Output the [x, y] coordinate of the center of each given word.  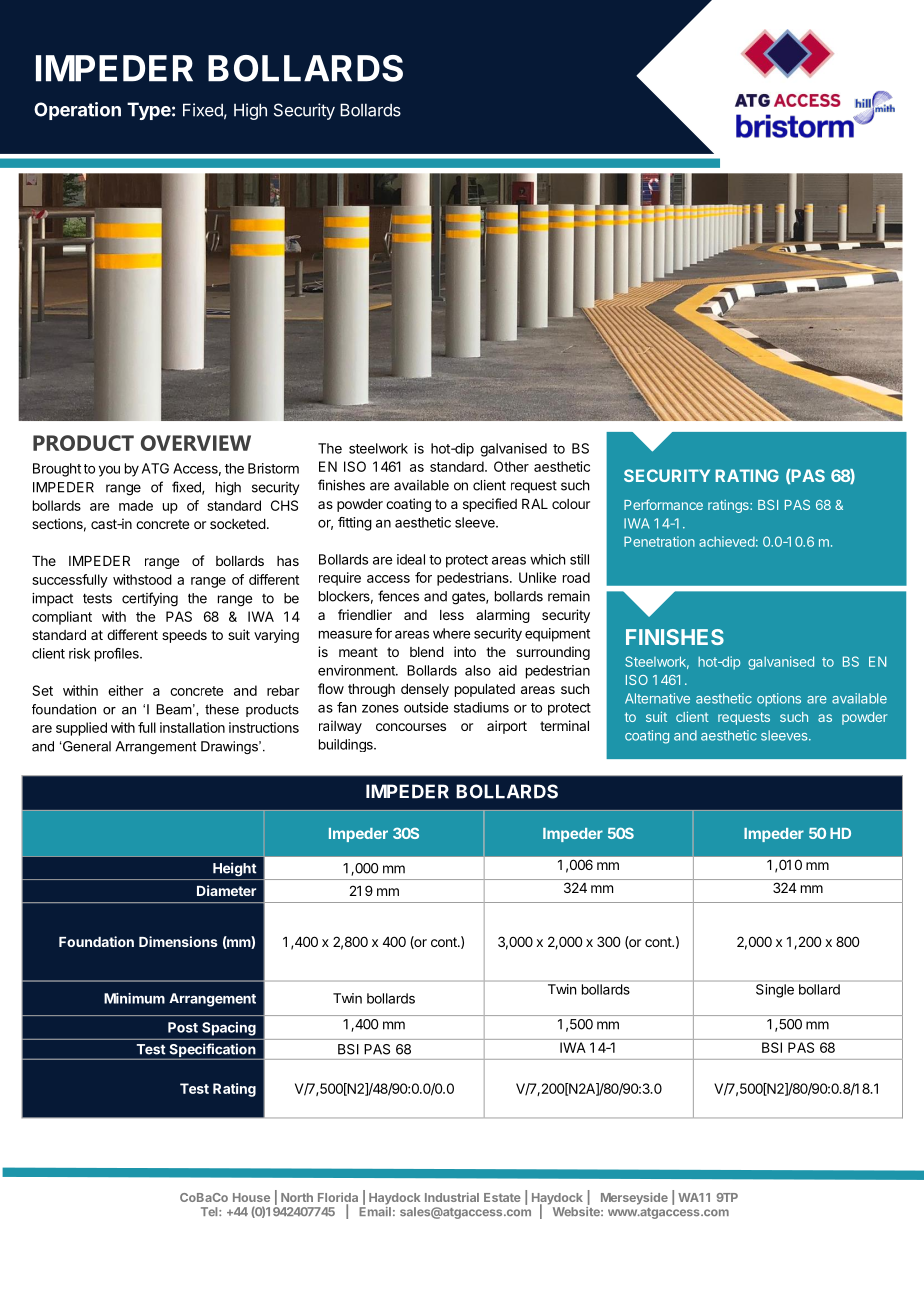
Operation [77, 111]
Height [234, 869]
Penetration [659, 541]
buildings [347, 745]
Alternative [657, 698]
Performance [663, 504]
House [251, 1197]
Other [511, 466]
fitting [355, 524]
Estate [502, 1197]
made [136, 505]
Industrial [452, 1197]
